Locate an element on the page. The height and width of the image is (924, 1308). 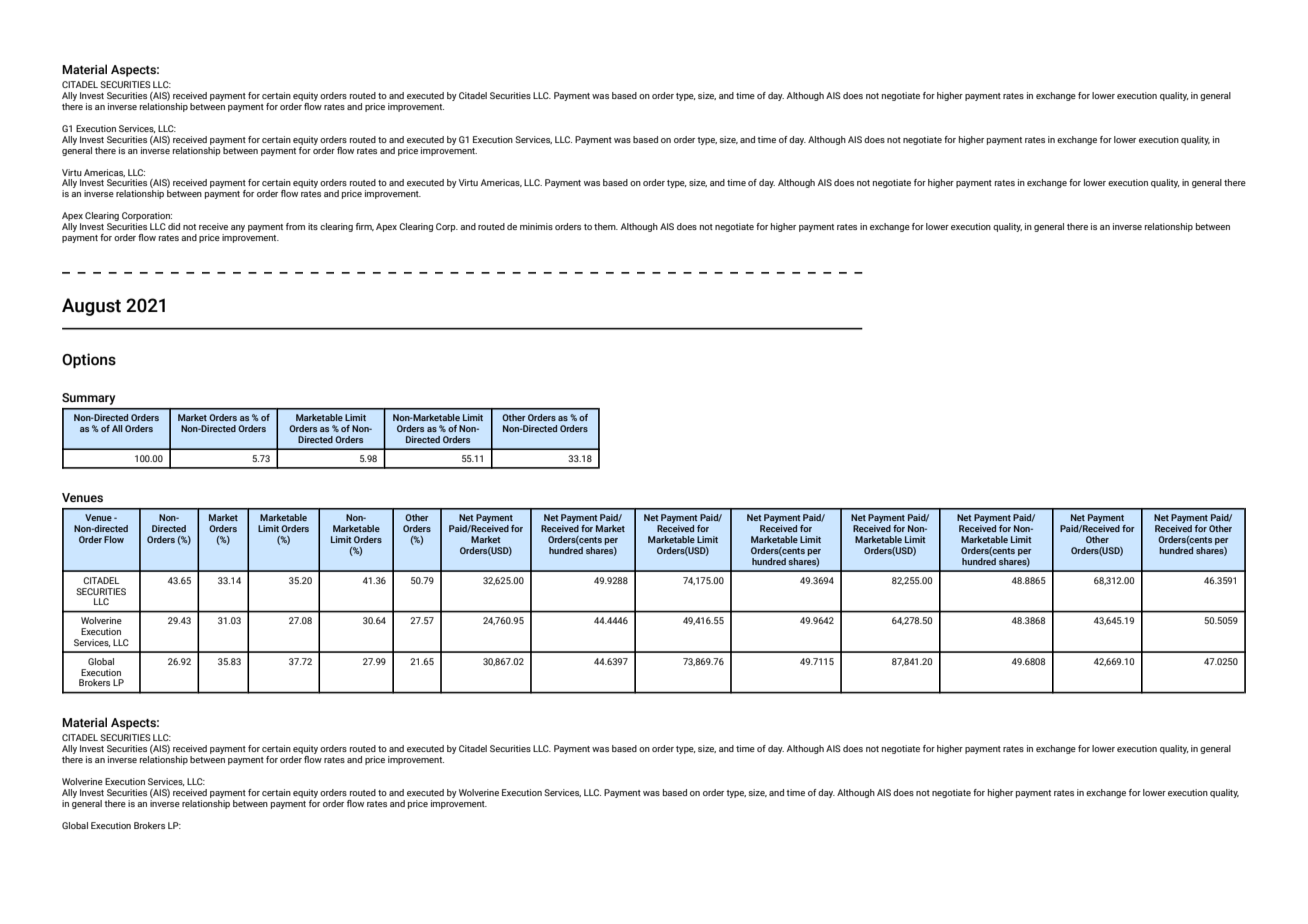
did is located at coordinates (174, 226).
